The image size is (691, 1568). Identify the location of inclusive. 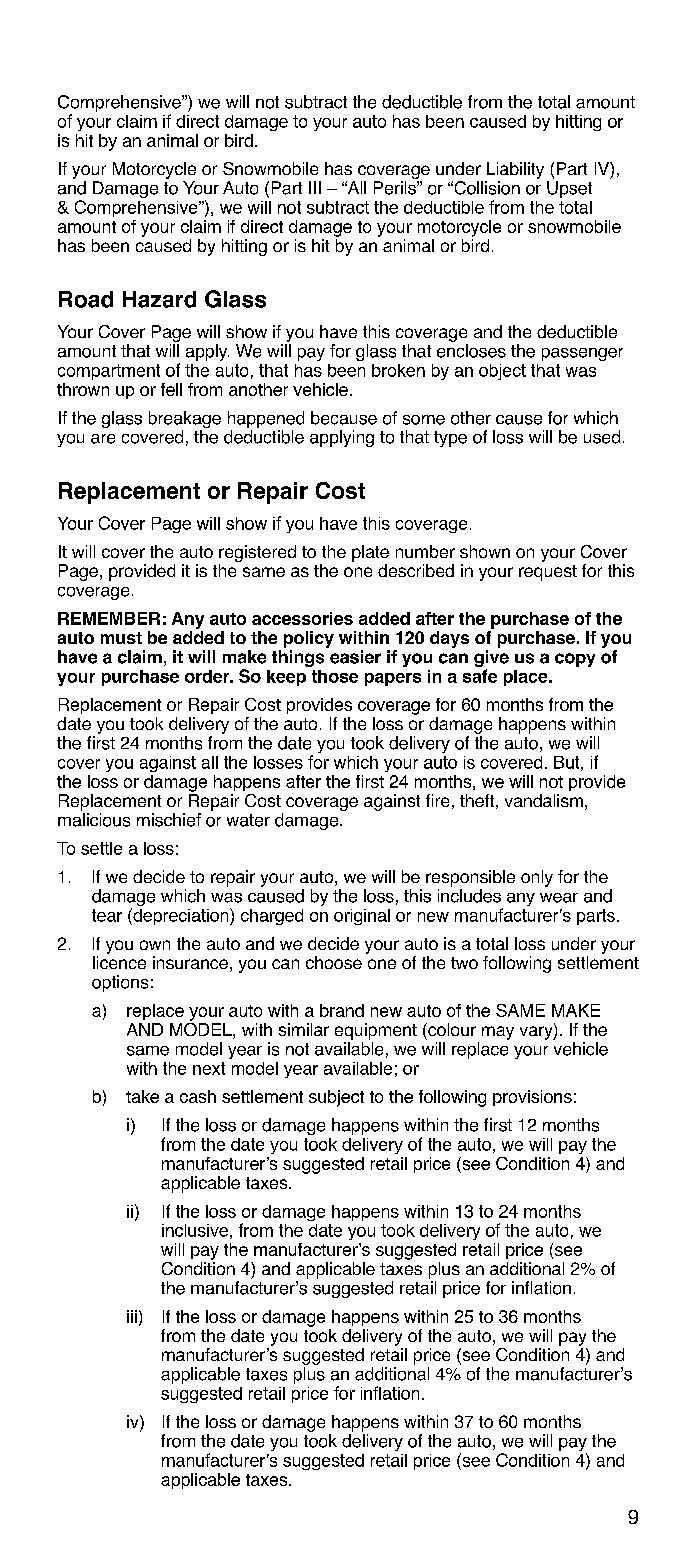
(195, 1230).
